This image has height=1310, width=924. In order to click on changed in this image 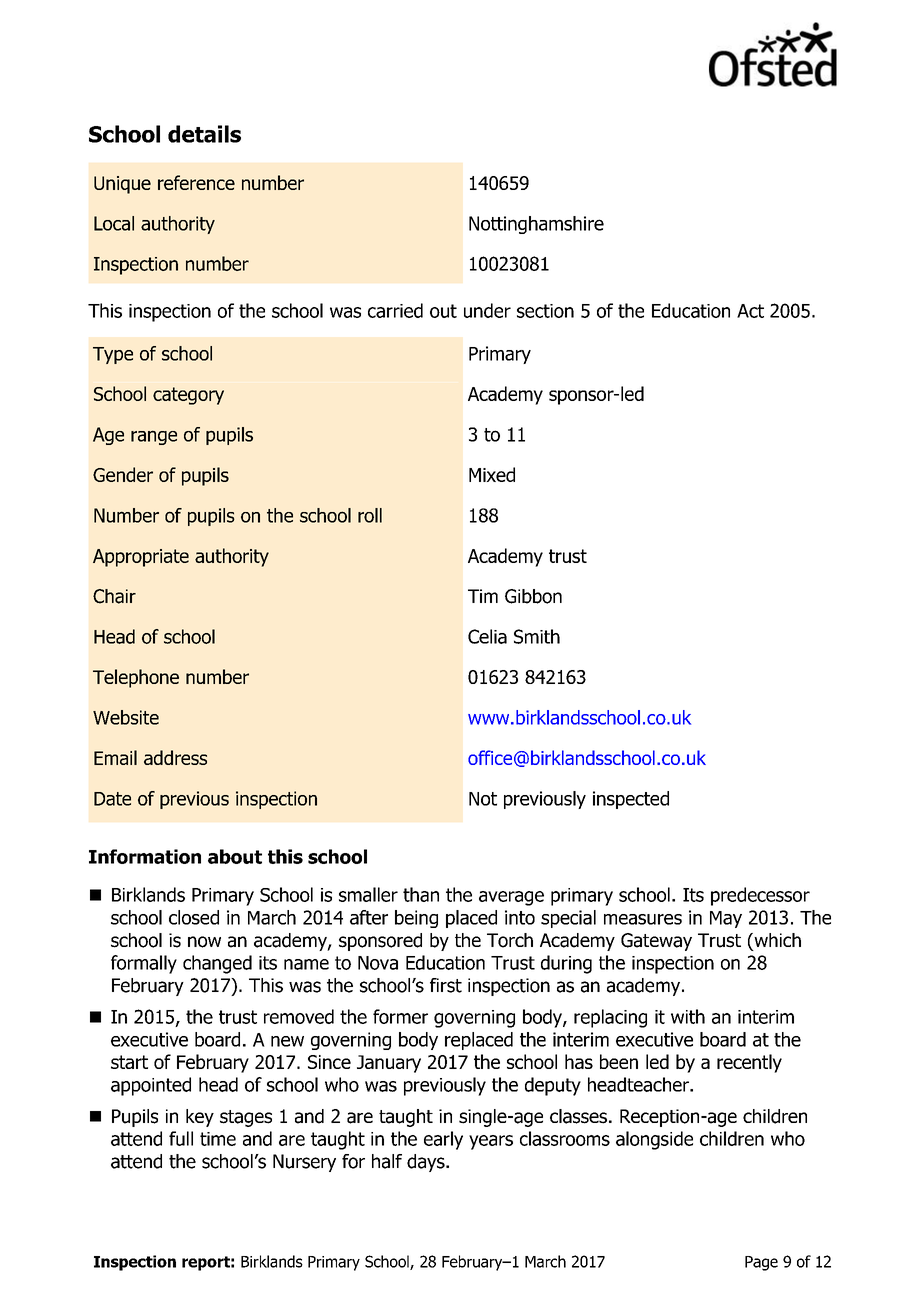, I will do `click(217, 964)`.
